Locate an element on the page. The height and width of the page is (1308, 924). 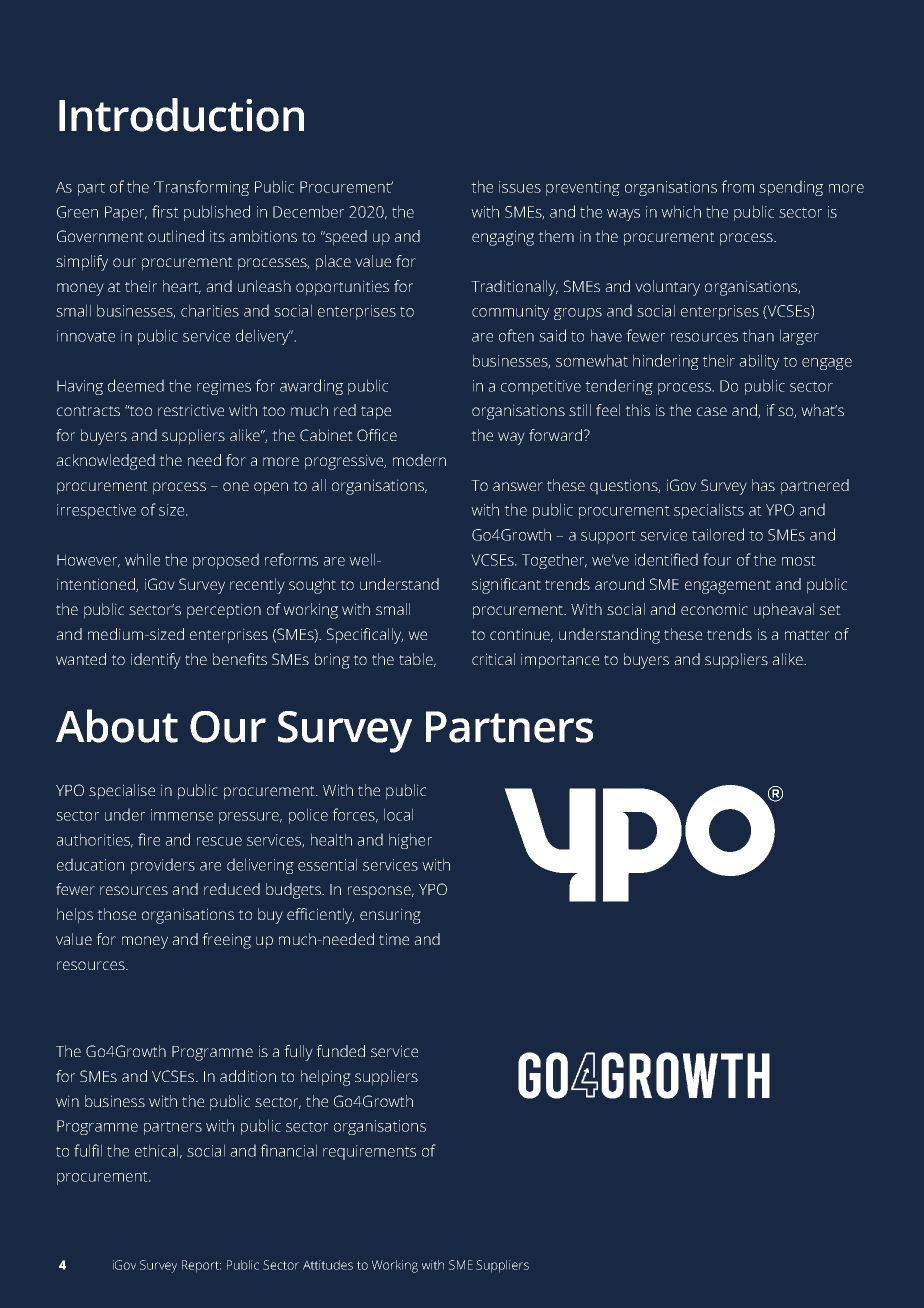
freeing is located at coordinates (226, 941).
